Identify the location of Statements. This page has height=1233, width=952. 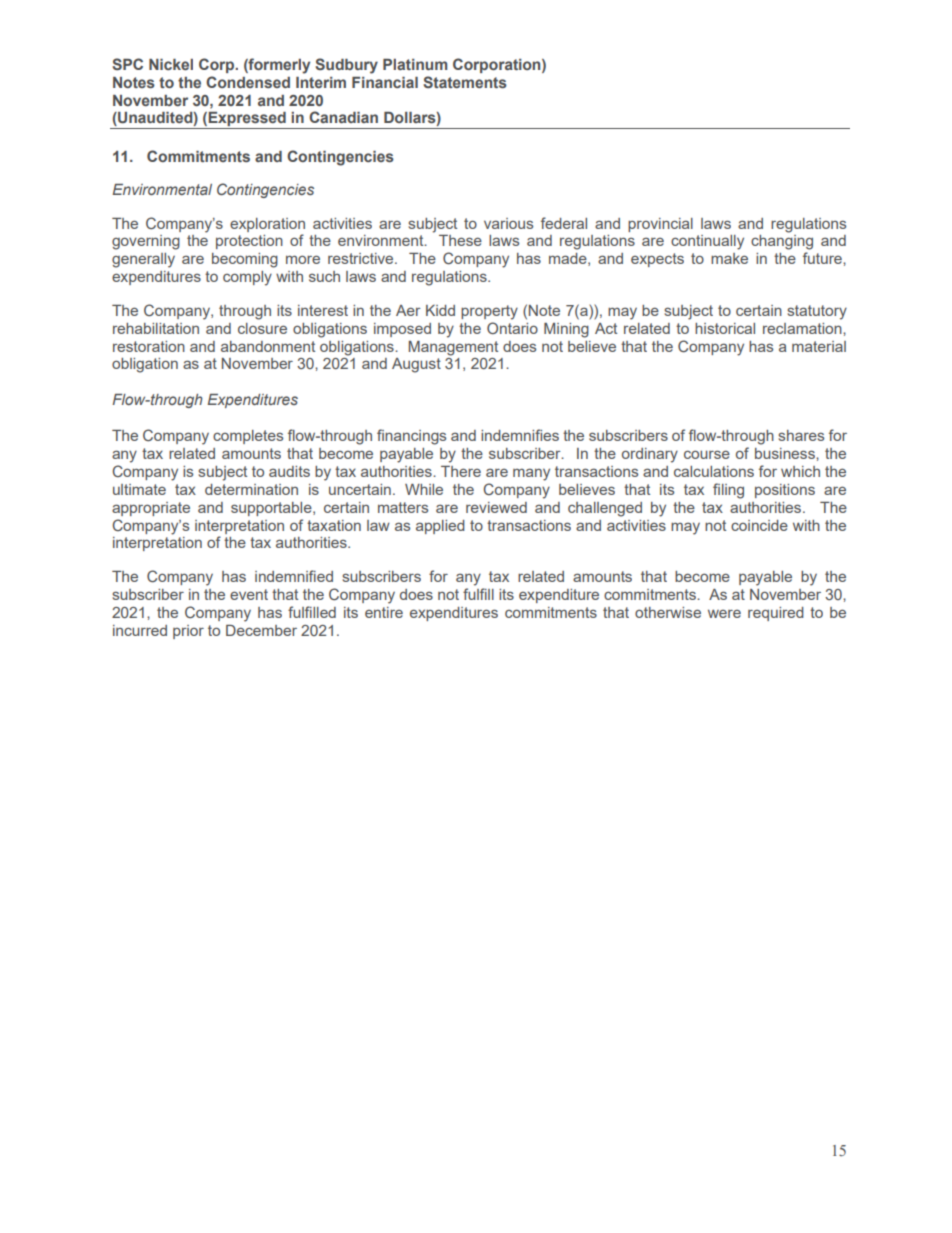
(465, 82).
